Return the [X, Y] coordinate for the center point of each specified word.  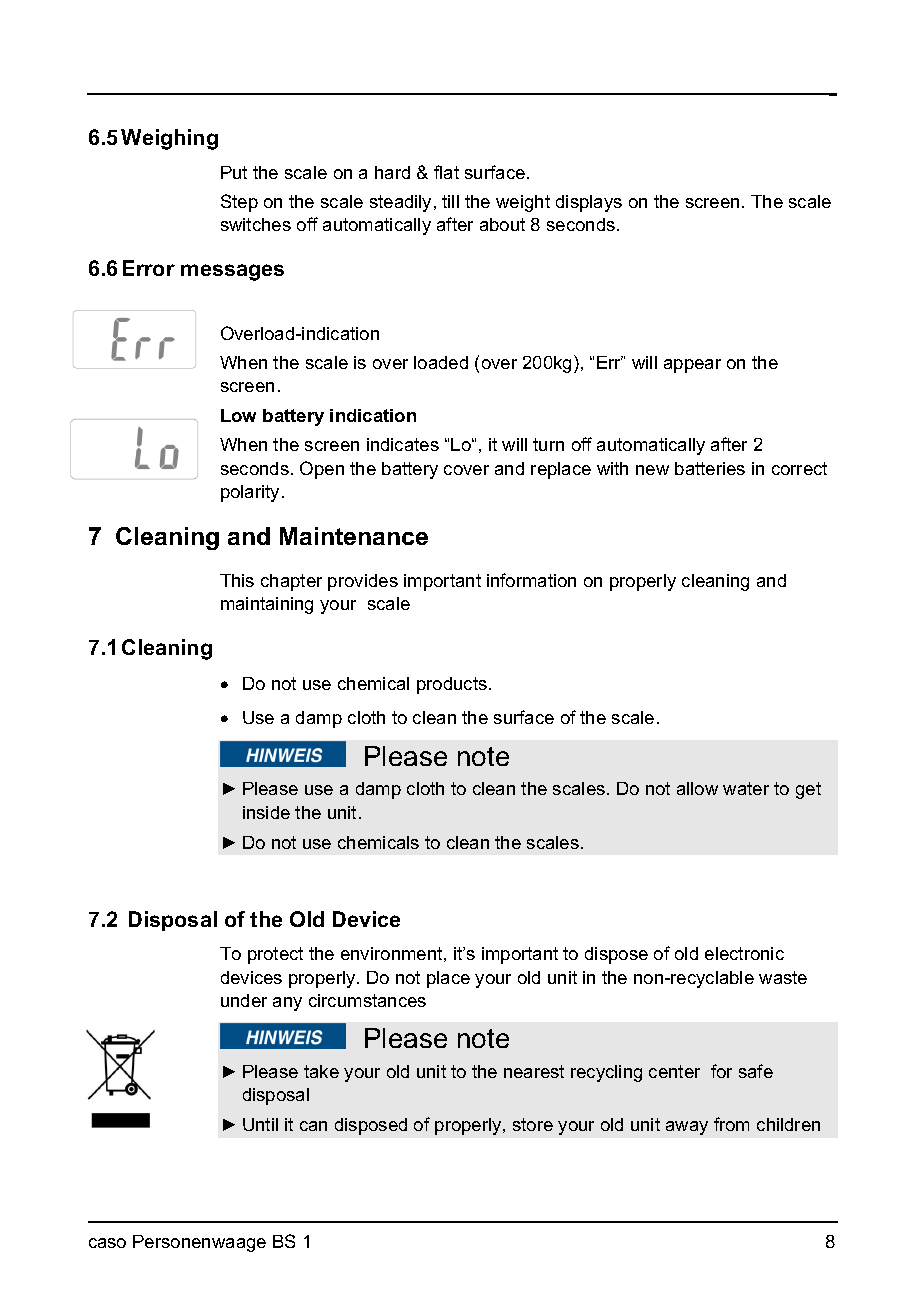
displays [589, 203]
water [746, 788]
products [452, 685]
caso [107, 1243]
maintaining [267, 605]
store [533, 1124]
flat [446, 172]
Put [234, 172]
